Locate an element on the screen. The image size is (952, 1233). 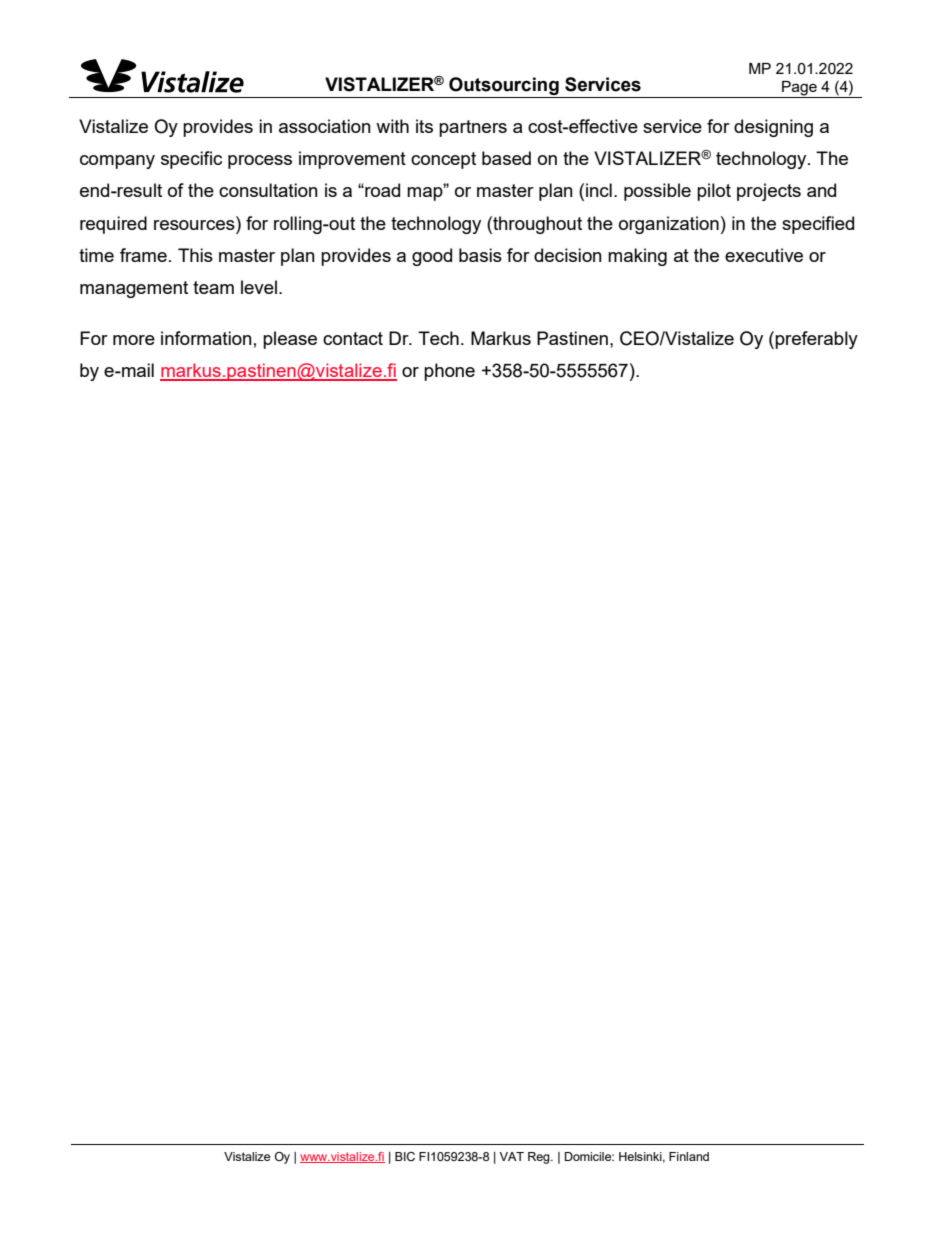
Reg is located at coordinates (540, 1158).
